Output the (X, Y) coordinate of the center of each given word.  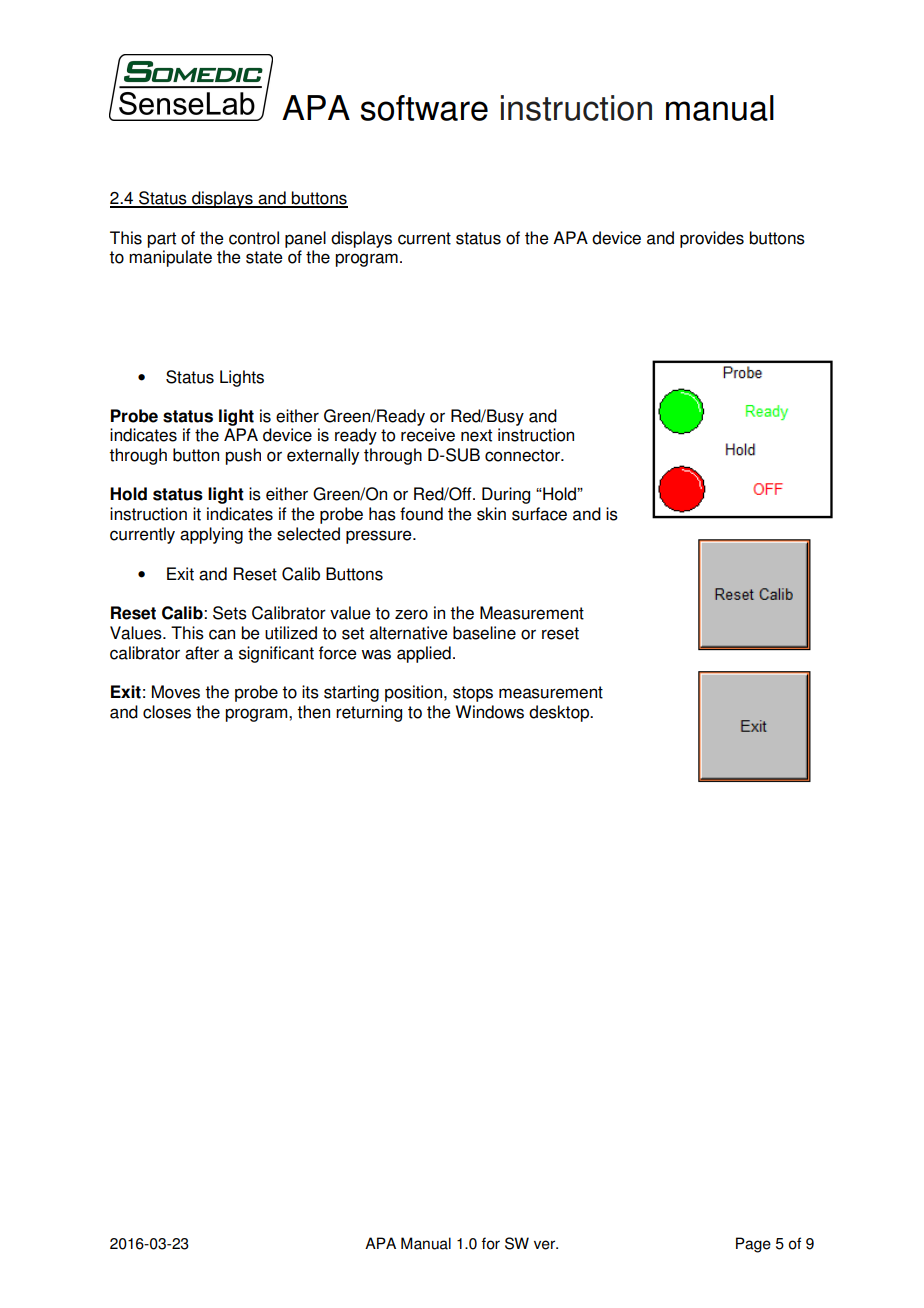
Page (753, 1245)
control (254, 238)
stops (473, 694)
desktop (560, 713)
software (424, 108)
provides (712, 239)
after (202, 653)
